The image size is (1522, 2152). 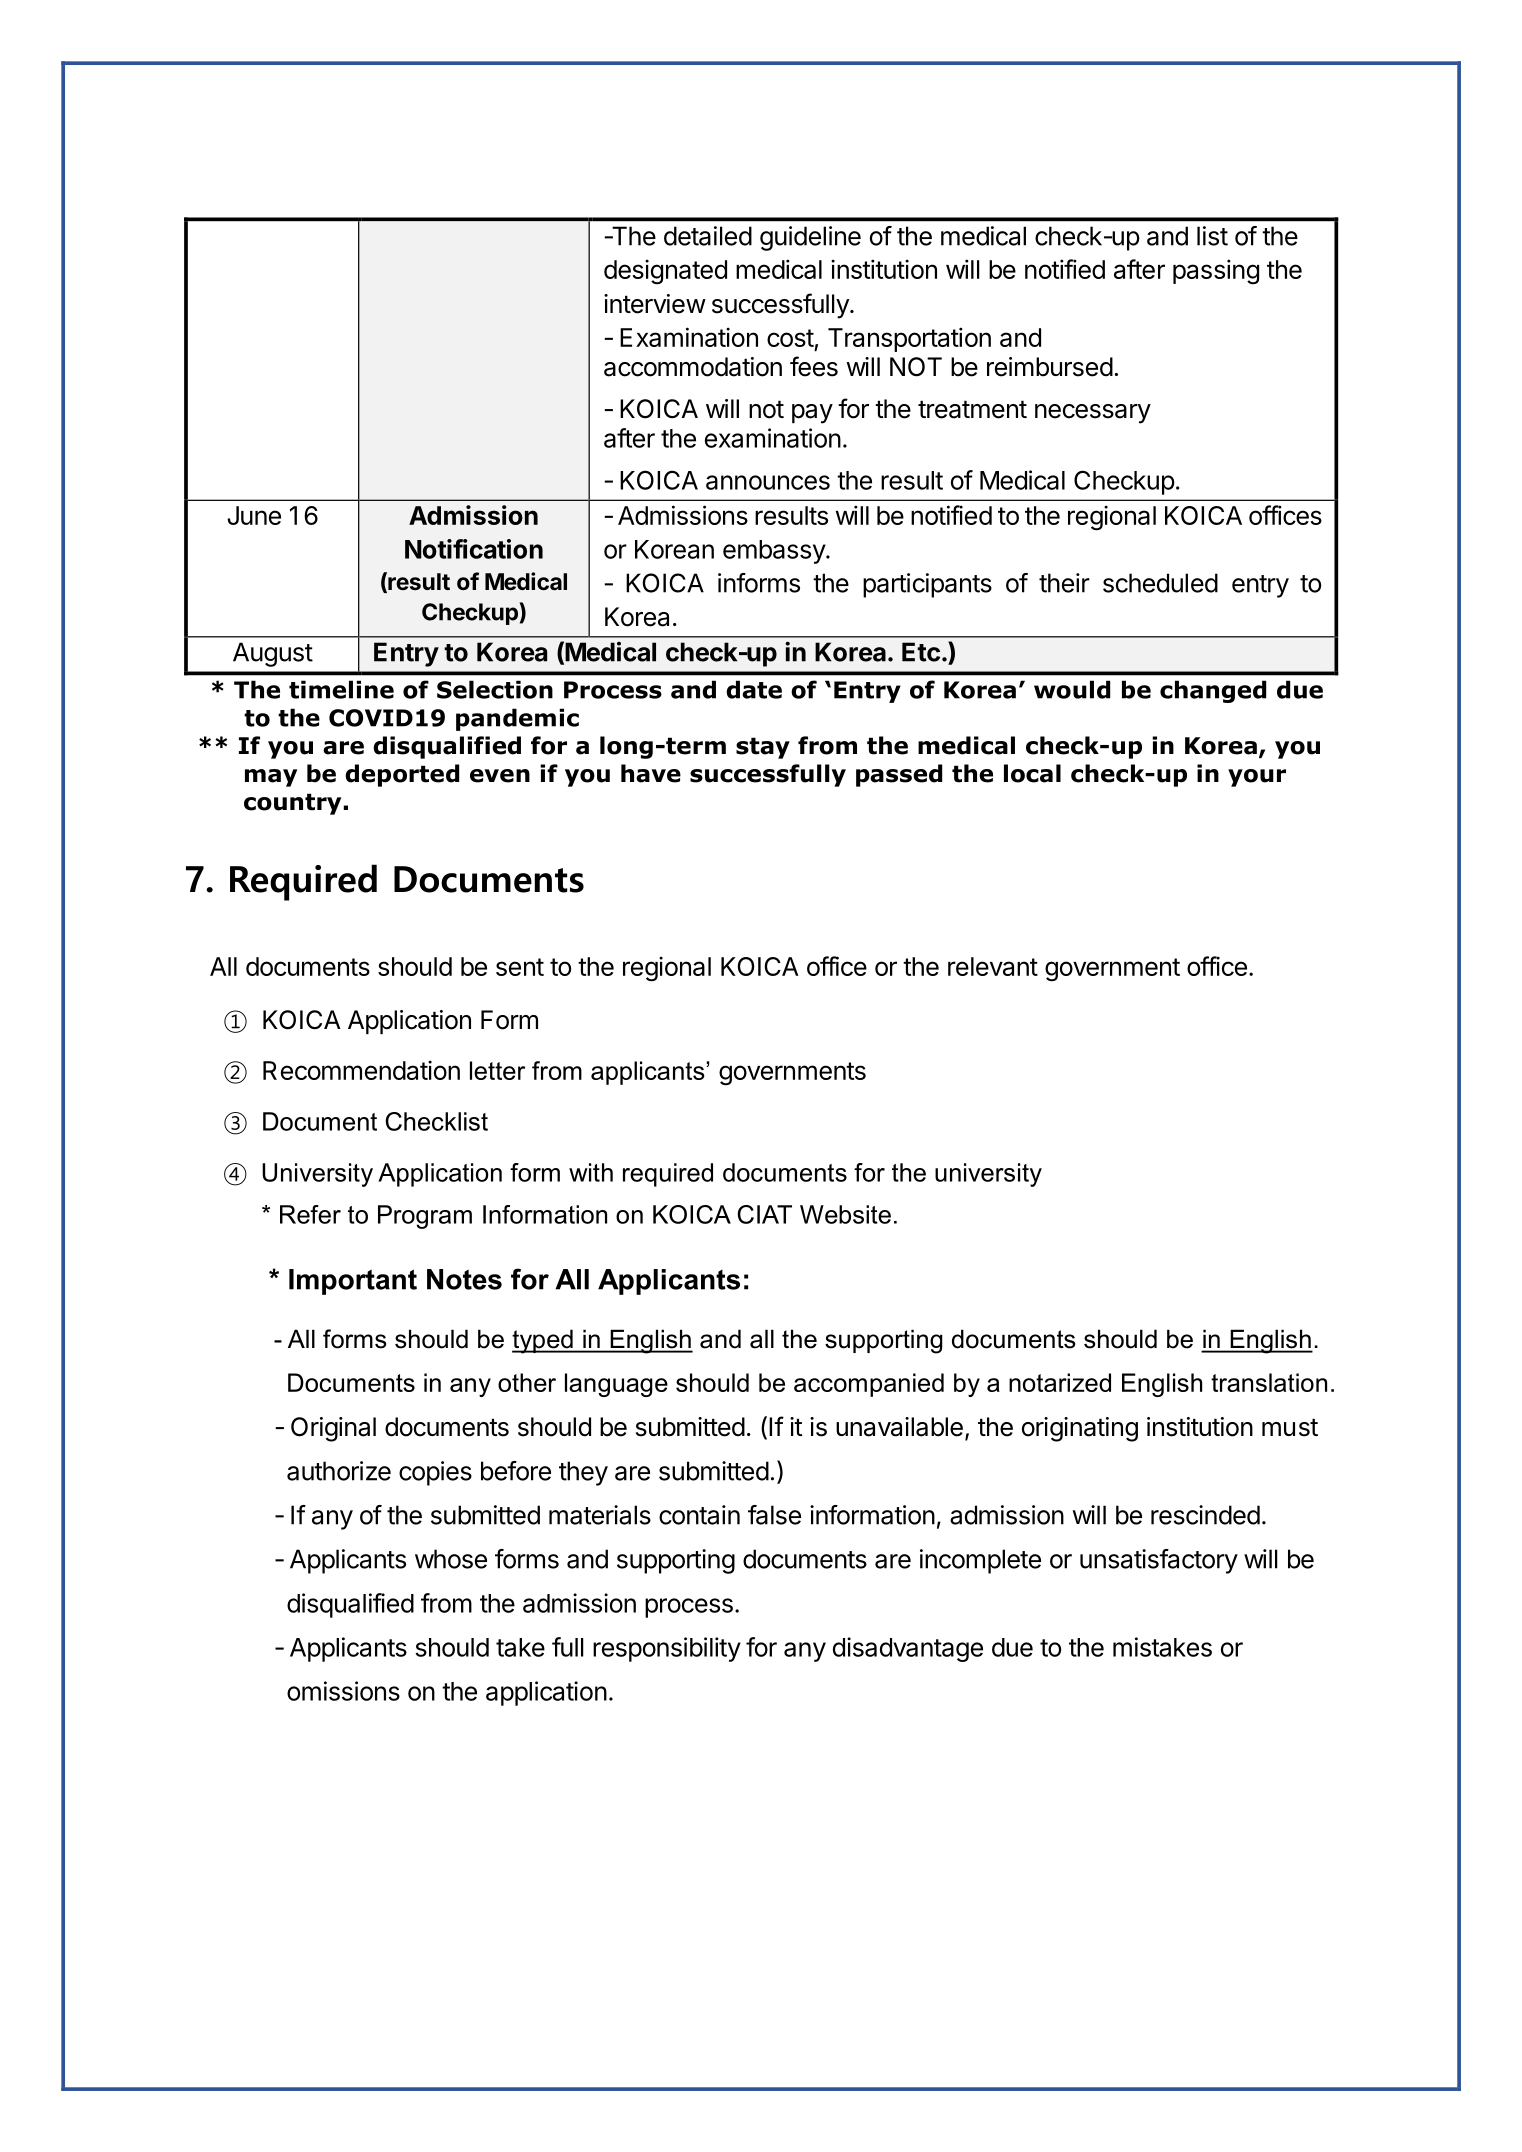 What do you see at coordinates (1216, 272) in the screenshot?
I see `passing` at bounding box center [1216, 272].
